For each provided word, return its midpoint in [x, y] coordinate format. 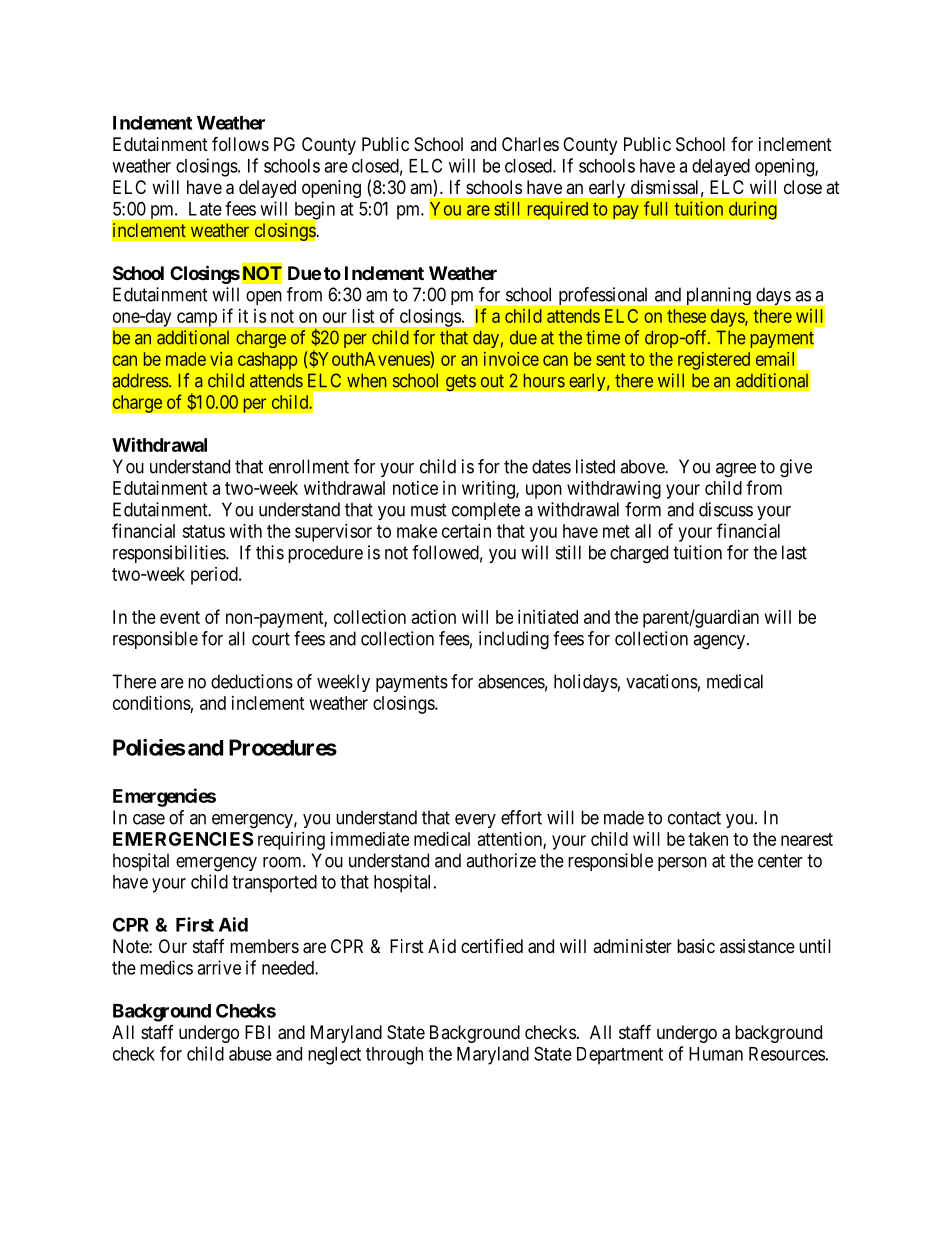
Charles [530, 144]
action [434, 617]
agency [720, 642]
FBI [257, 1032]
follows [240, 143]
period [215, 576]
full [655, 208]
